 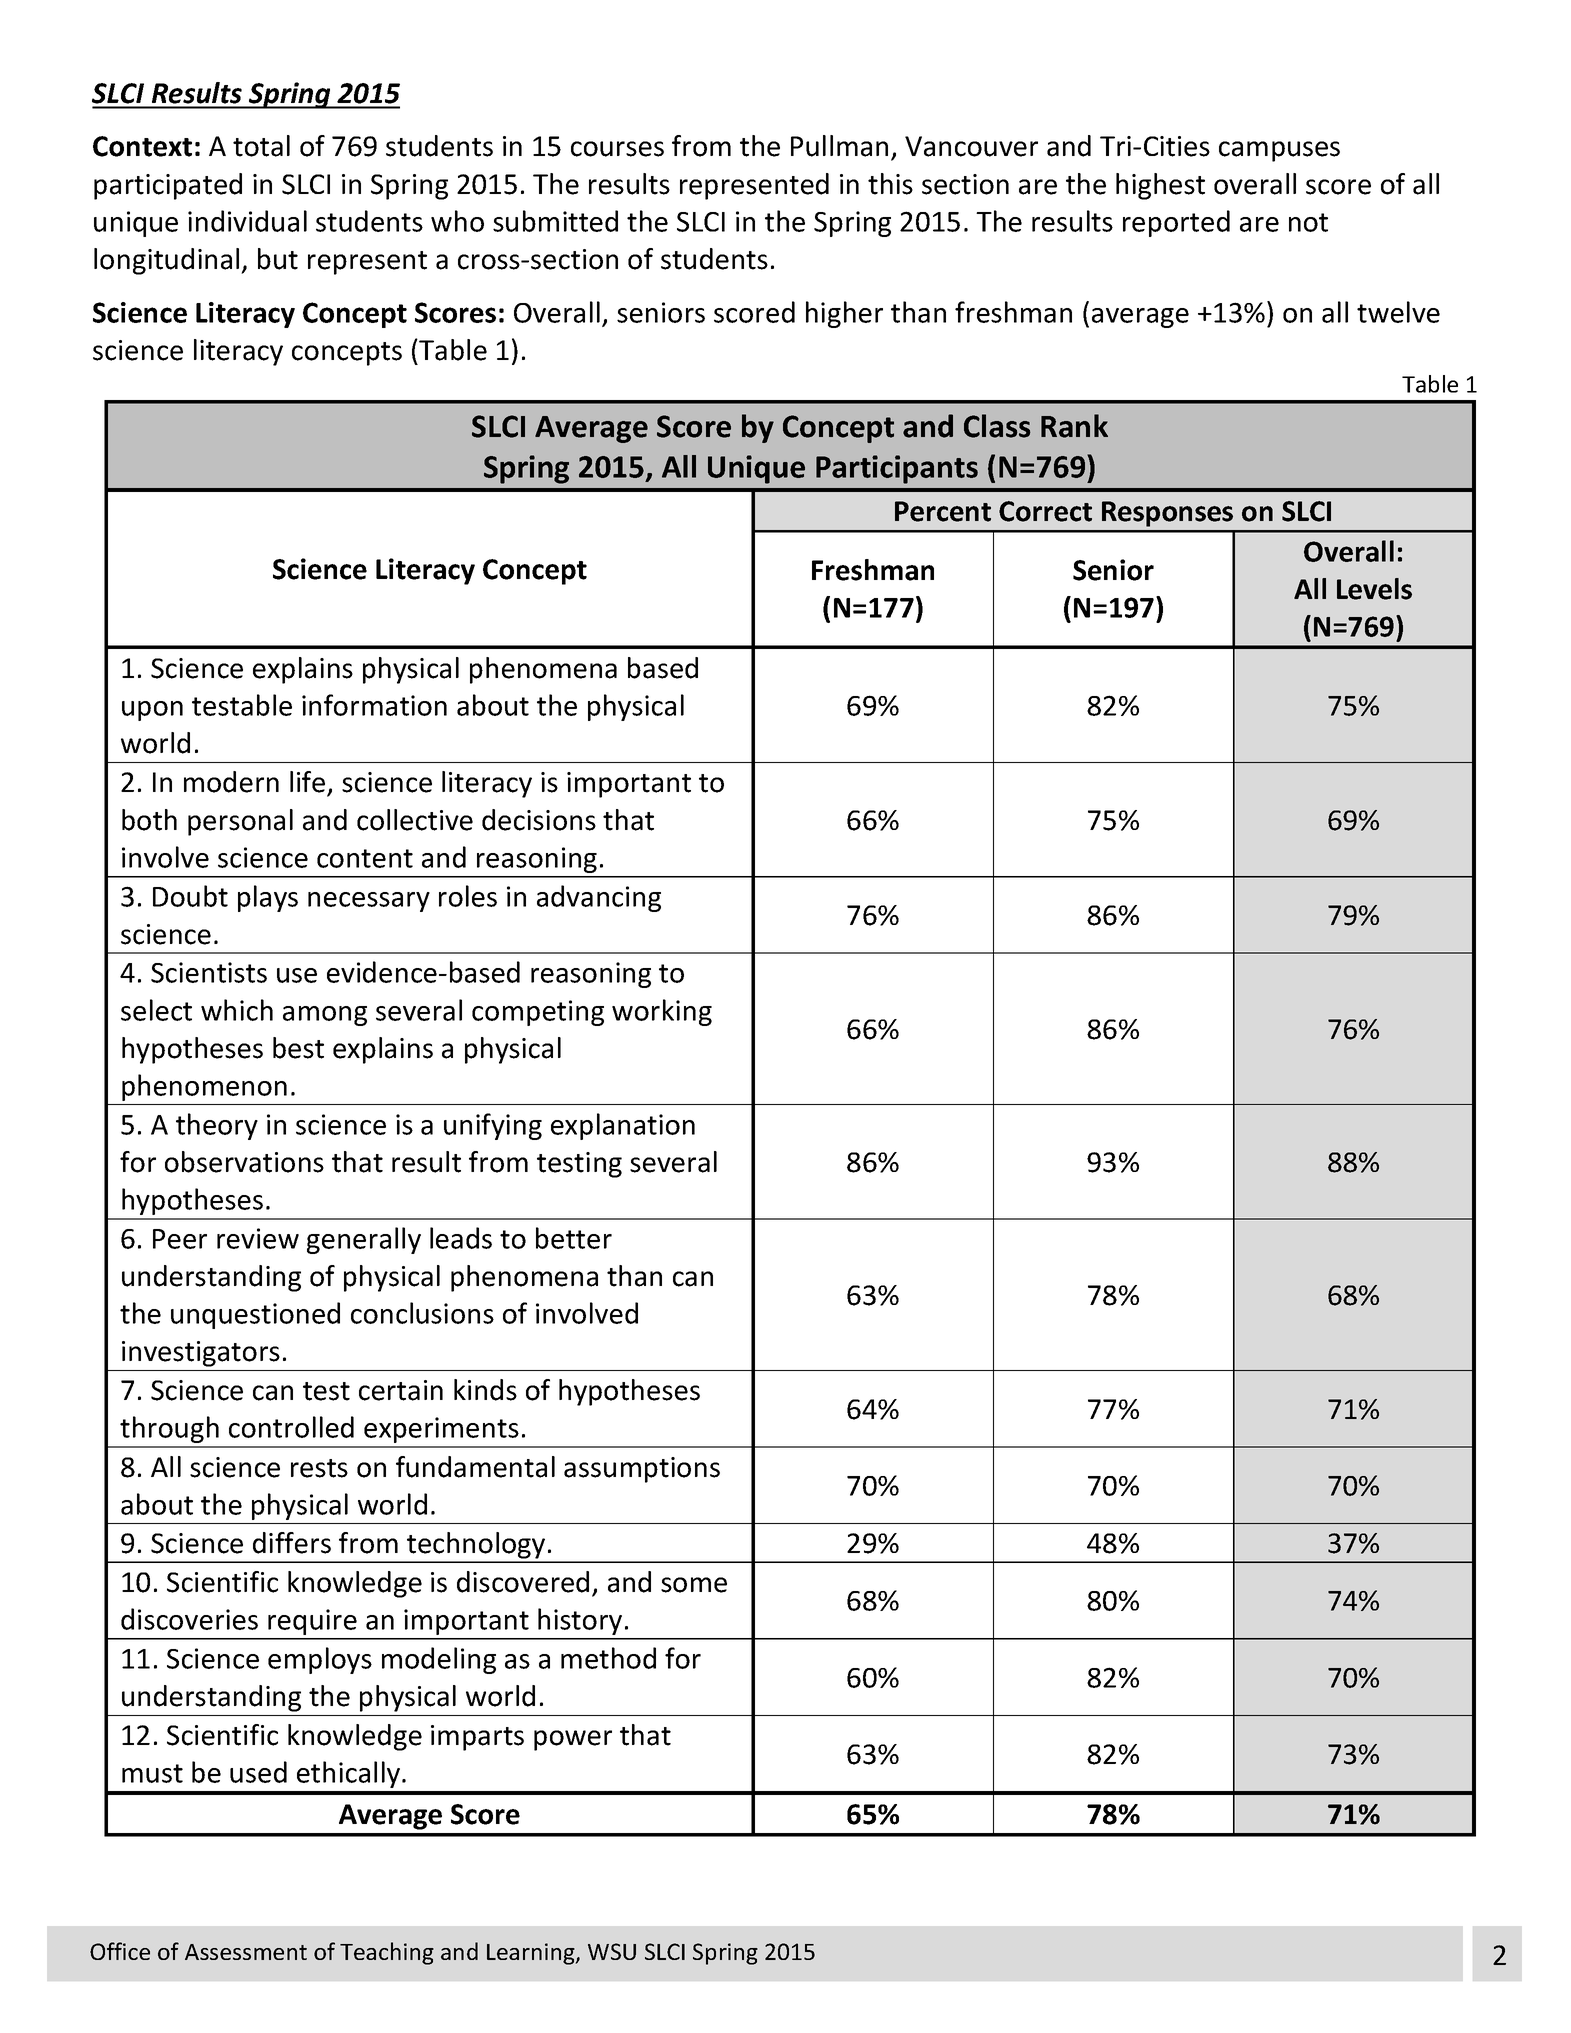 I want to click on best, so click(x=298, y=1048).
